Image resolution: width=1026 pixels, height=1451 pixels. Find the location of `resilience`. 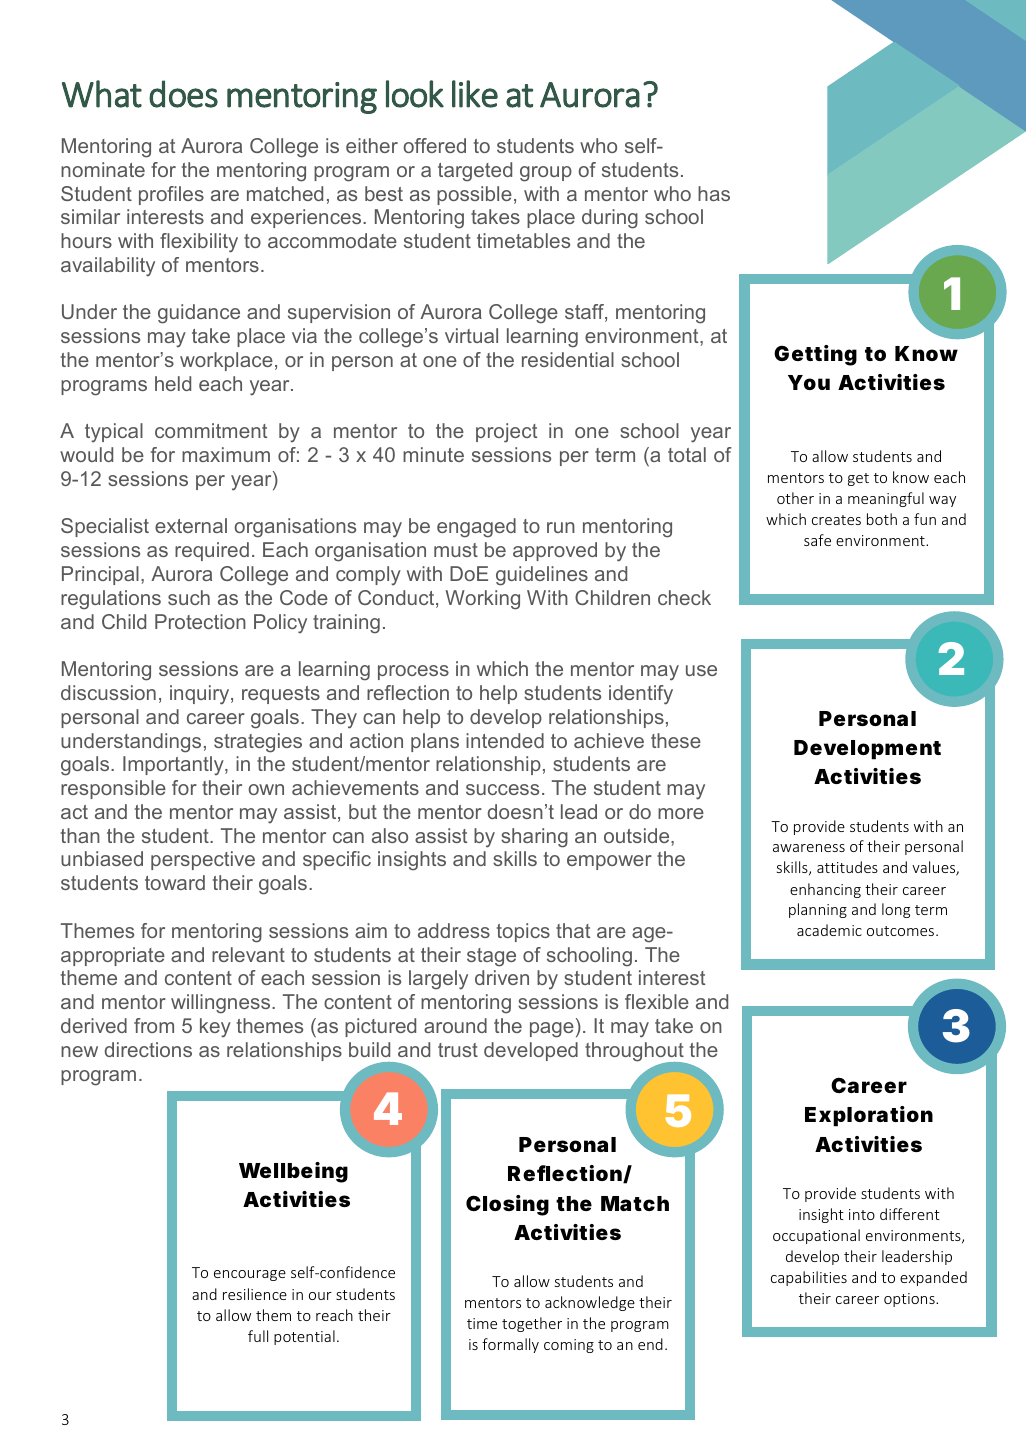

resilience is located at coordinates (255, 1294).
